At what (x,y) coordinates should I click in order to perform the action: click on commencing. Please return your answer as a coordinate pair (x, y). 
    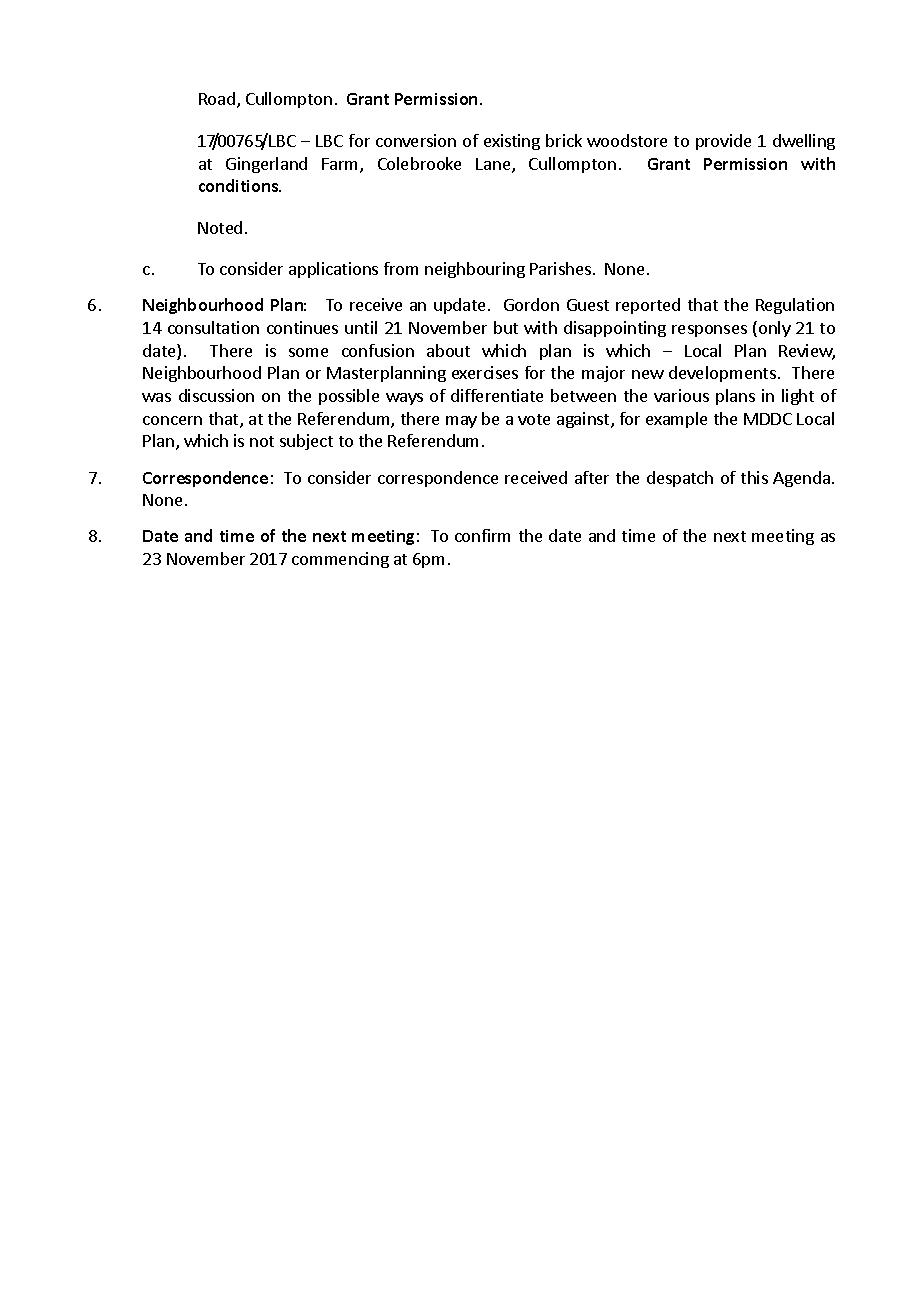
    Looking at the image, I should click on (340, 560).
